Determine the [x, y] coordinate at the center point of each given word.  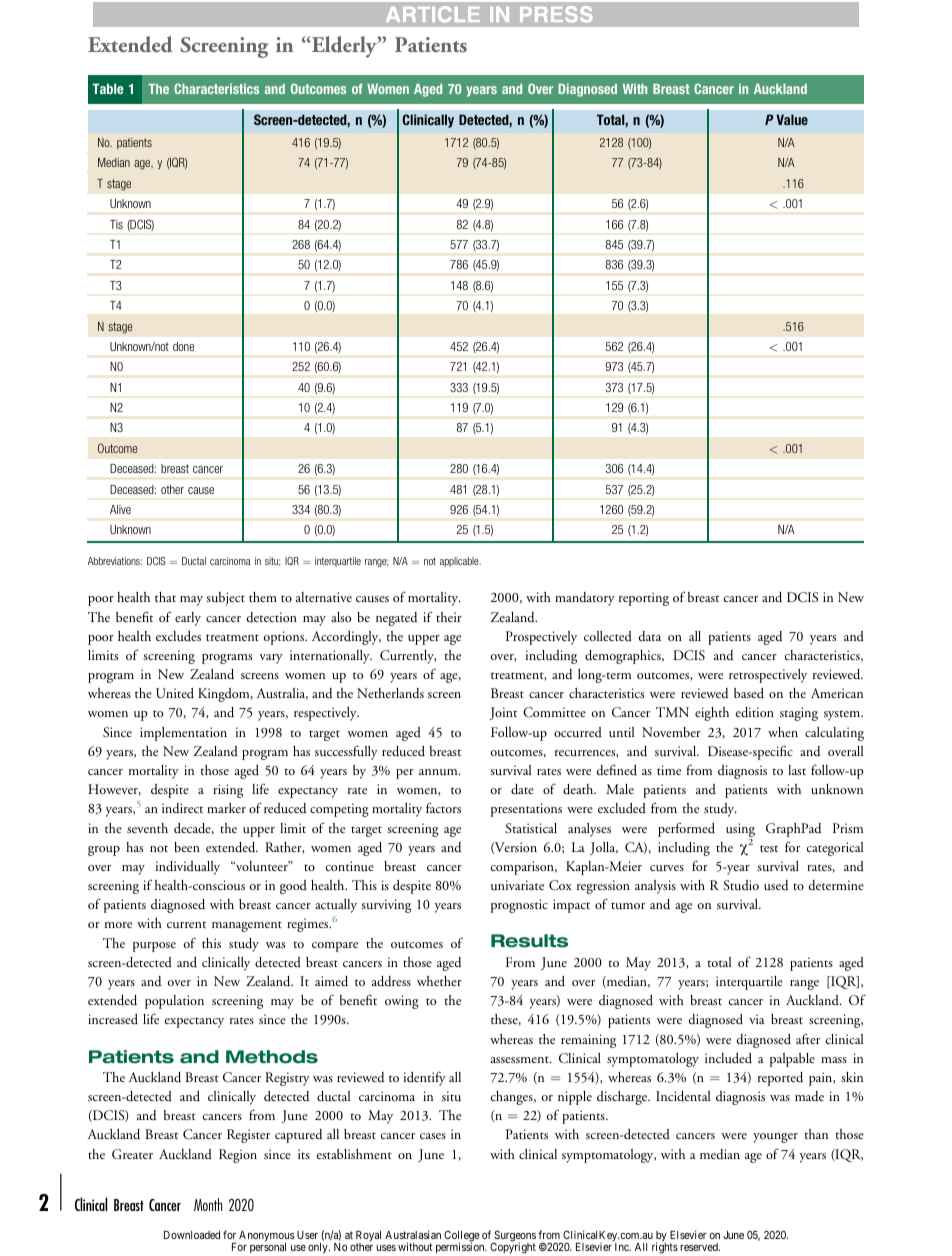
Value [792, 119]
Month [208, 1204]
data [649, 636]
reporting [644, 599]
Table [107, 88]
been [187, 847]
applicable [460, 562]
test [769, 848]
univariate [517, 885]
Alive [120, 509]
